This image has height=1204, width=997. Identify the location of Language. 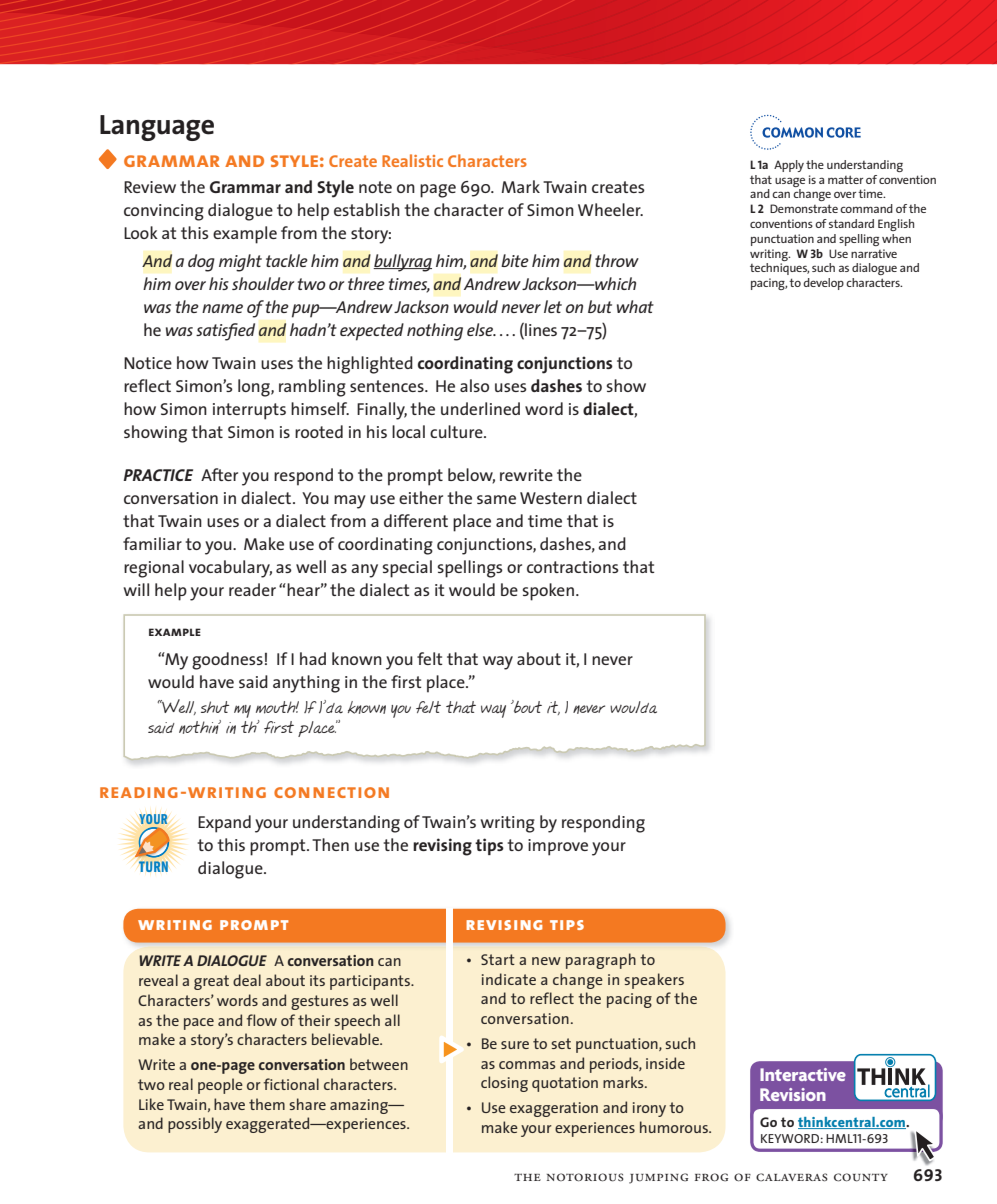
(157, 128).
